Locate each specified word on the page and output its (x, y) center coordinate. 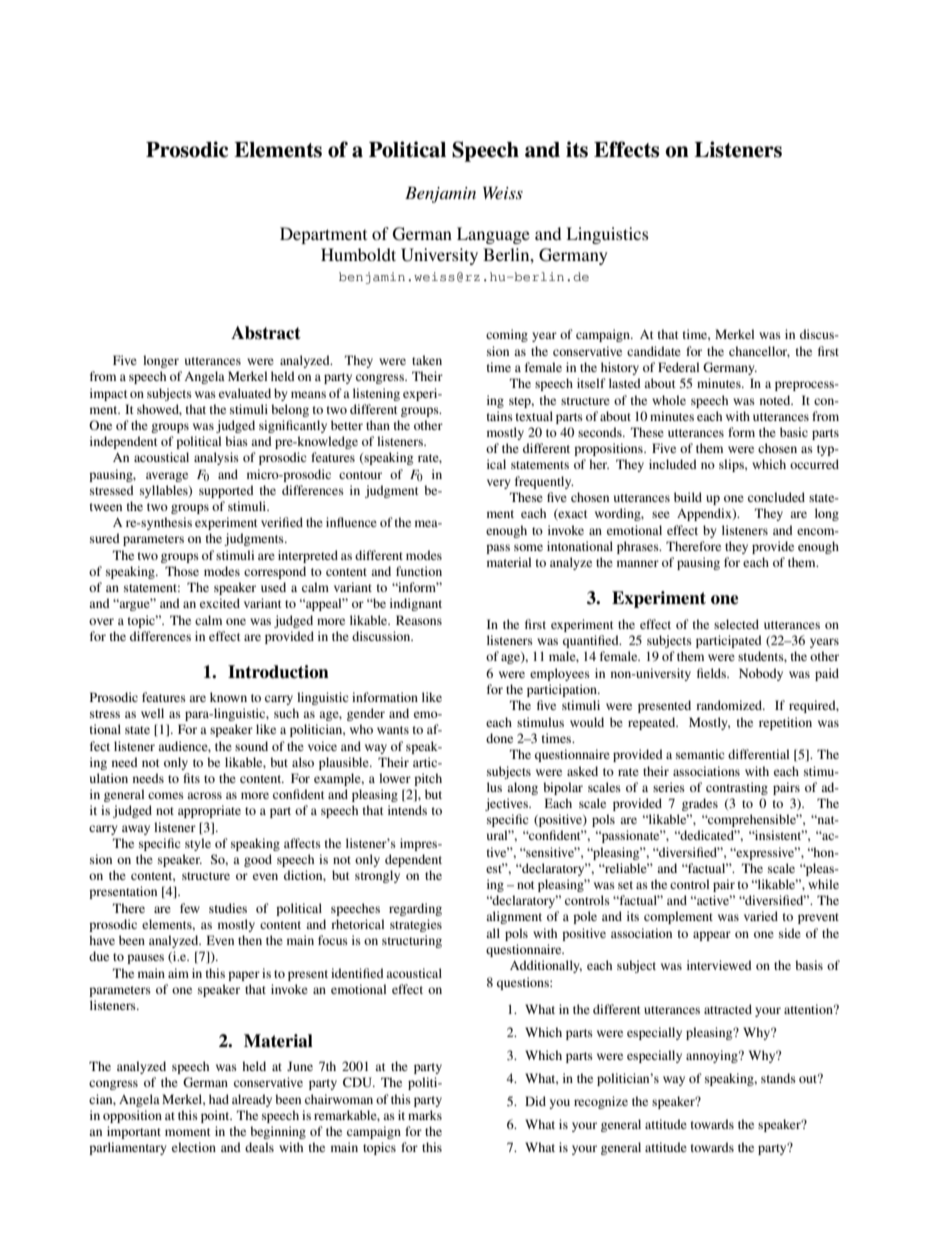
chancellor (759, 352)
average (167, 477)
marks (425, 1115)
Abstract (266, 333)
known (228, 697)
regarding (415, 909)
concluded (776, 497)
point (216, 1116)
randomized (730, 705)
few (190, 908)
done (499, 738)
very (498, 484)
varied (761, 916)
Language (493, 235)
